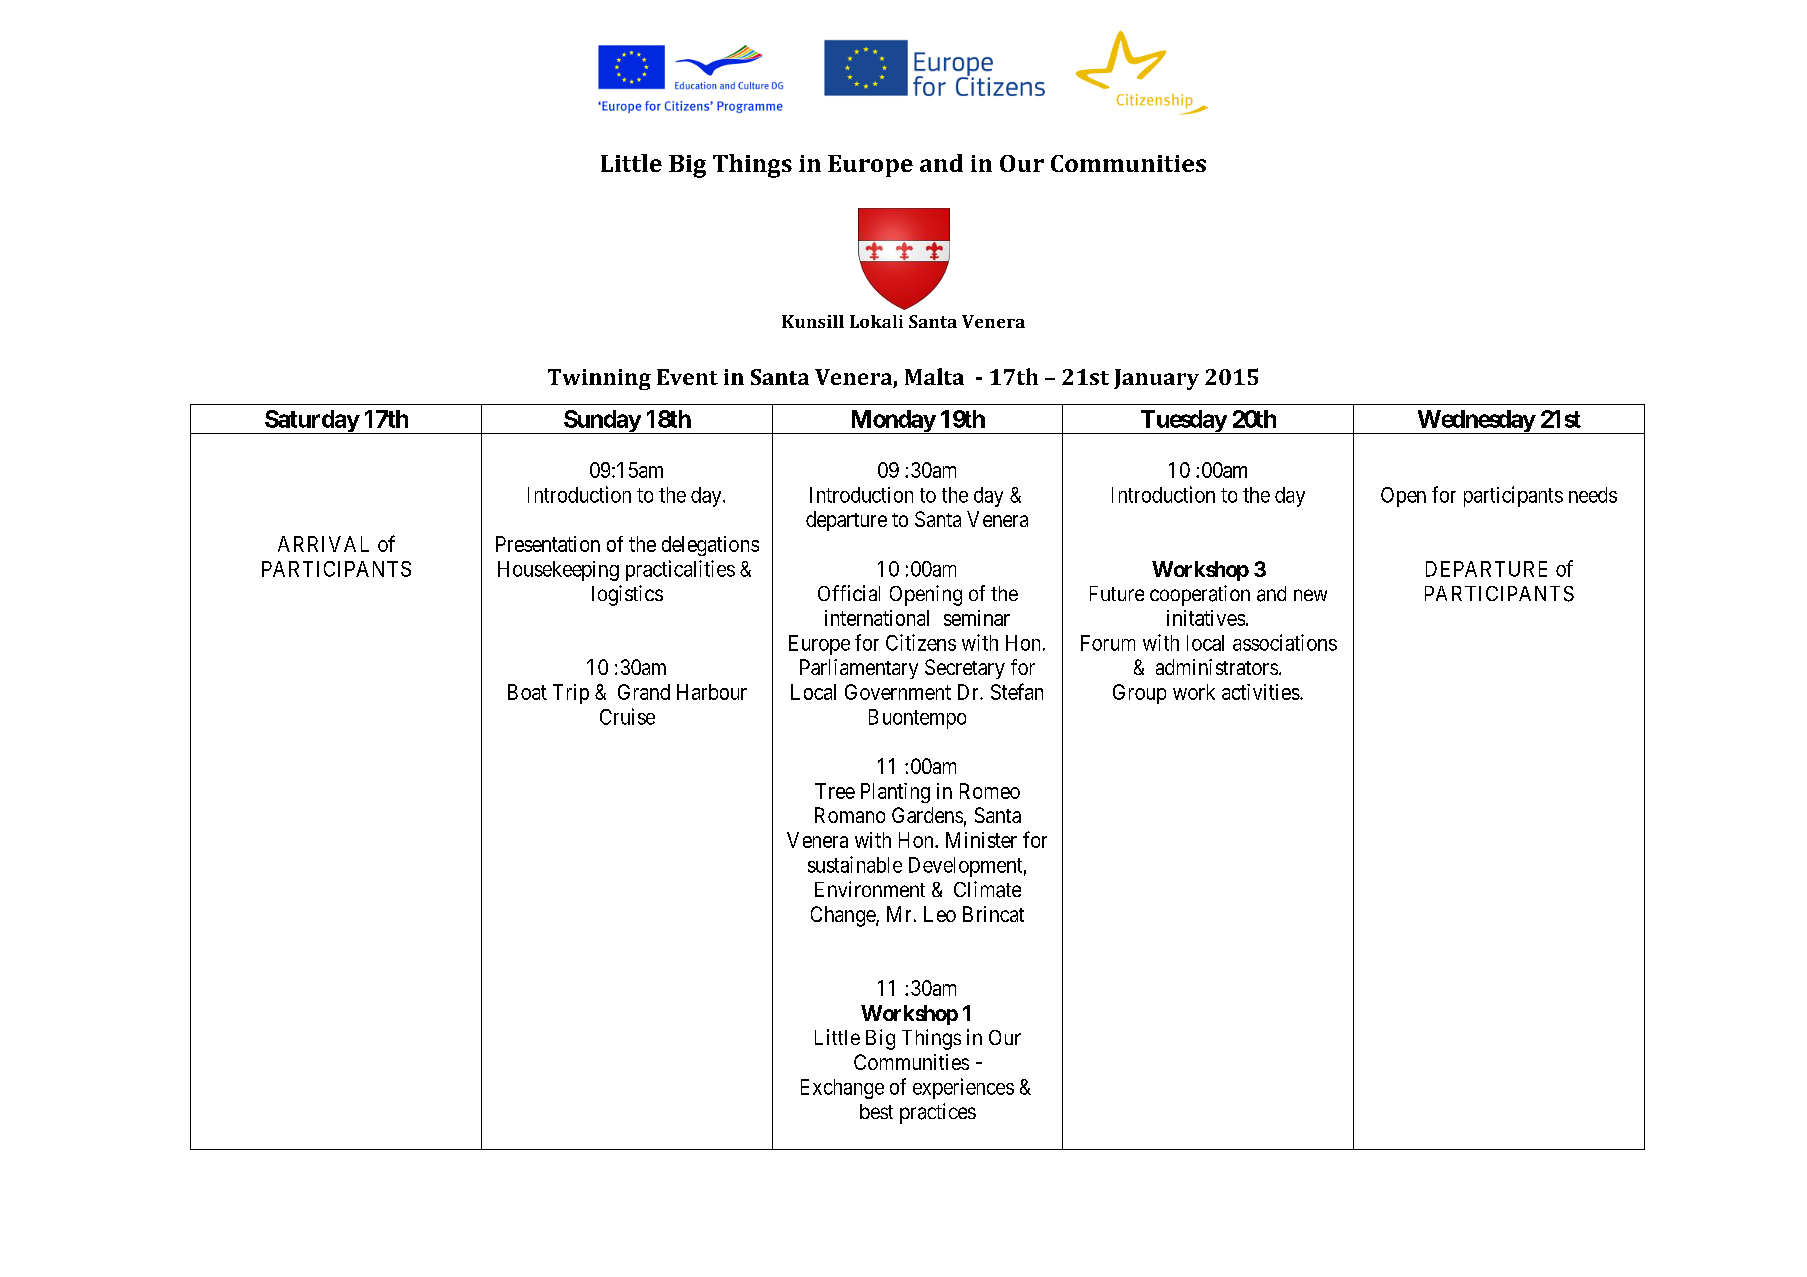 The width and height of the document is (1807, 1277). Describe the element at coordinates (1261, 692) in the document. I see `activities` at that location.
